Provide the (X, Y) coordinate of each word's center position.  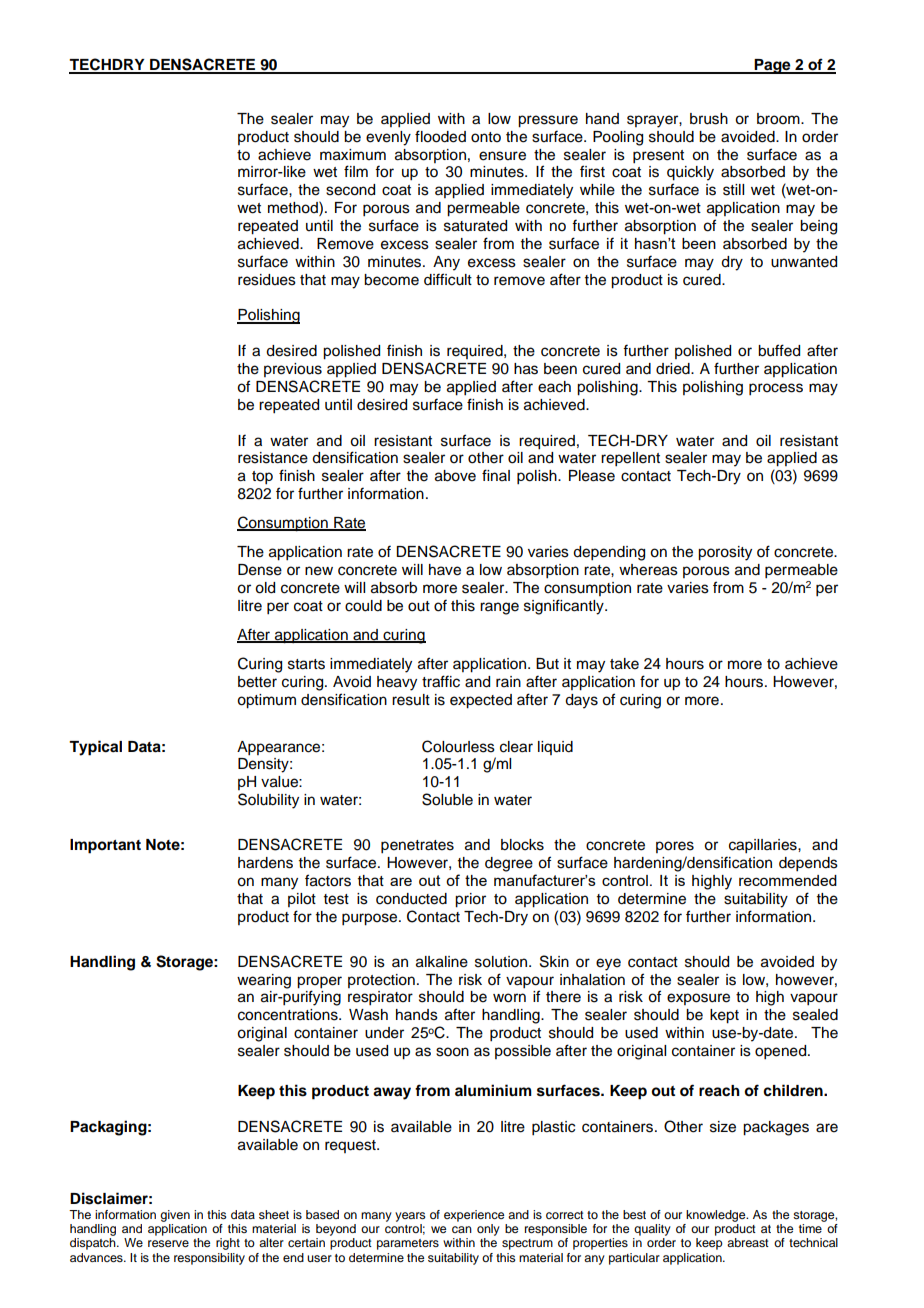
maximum (353, 155)
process (776, 389)
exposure (698, 999)
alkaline (442, 962)
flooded (440, 136)
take (624, 664)
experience (474, 1216)
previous (293, 370)
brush (709, 119)
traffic (441, 681)
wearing (264, 981)
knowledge (717, 1216)
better (257, 682)
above (455, 476)
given (175, 1216)
